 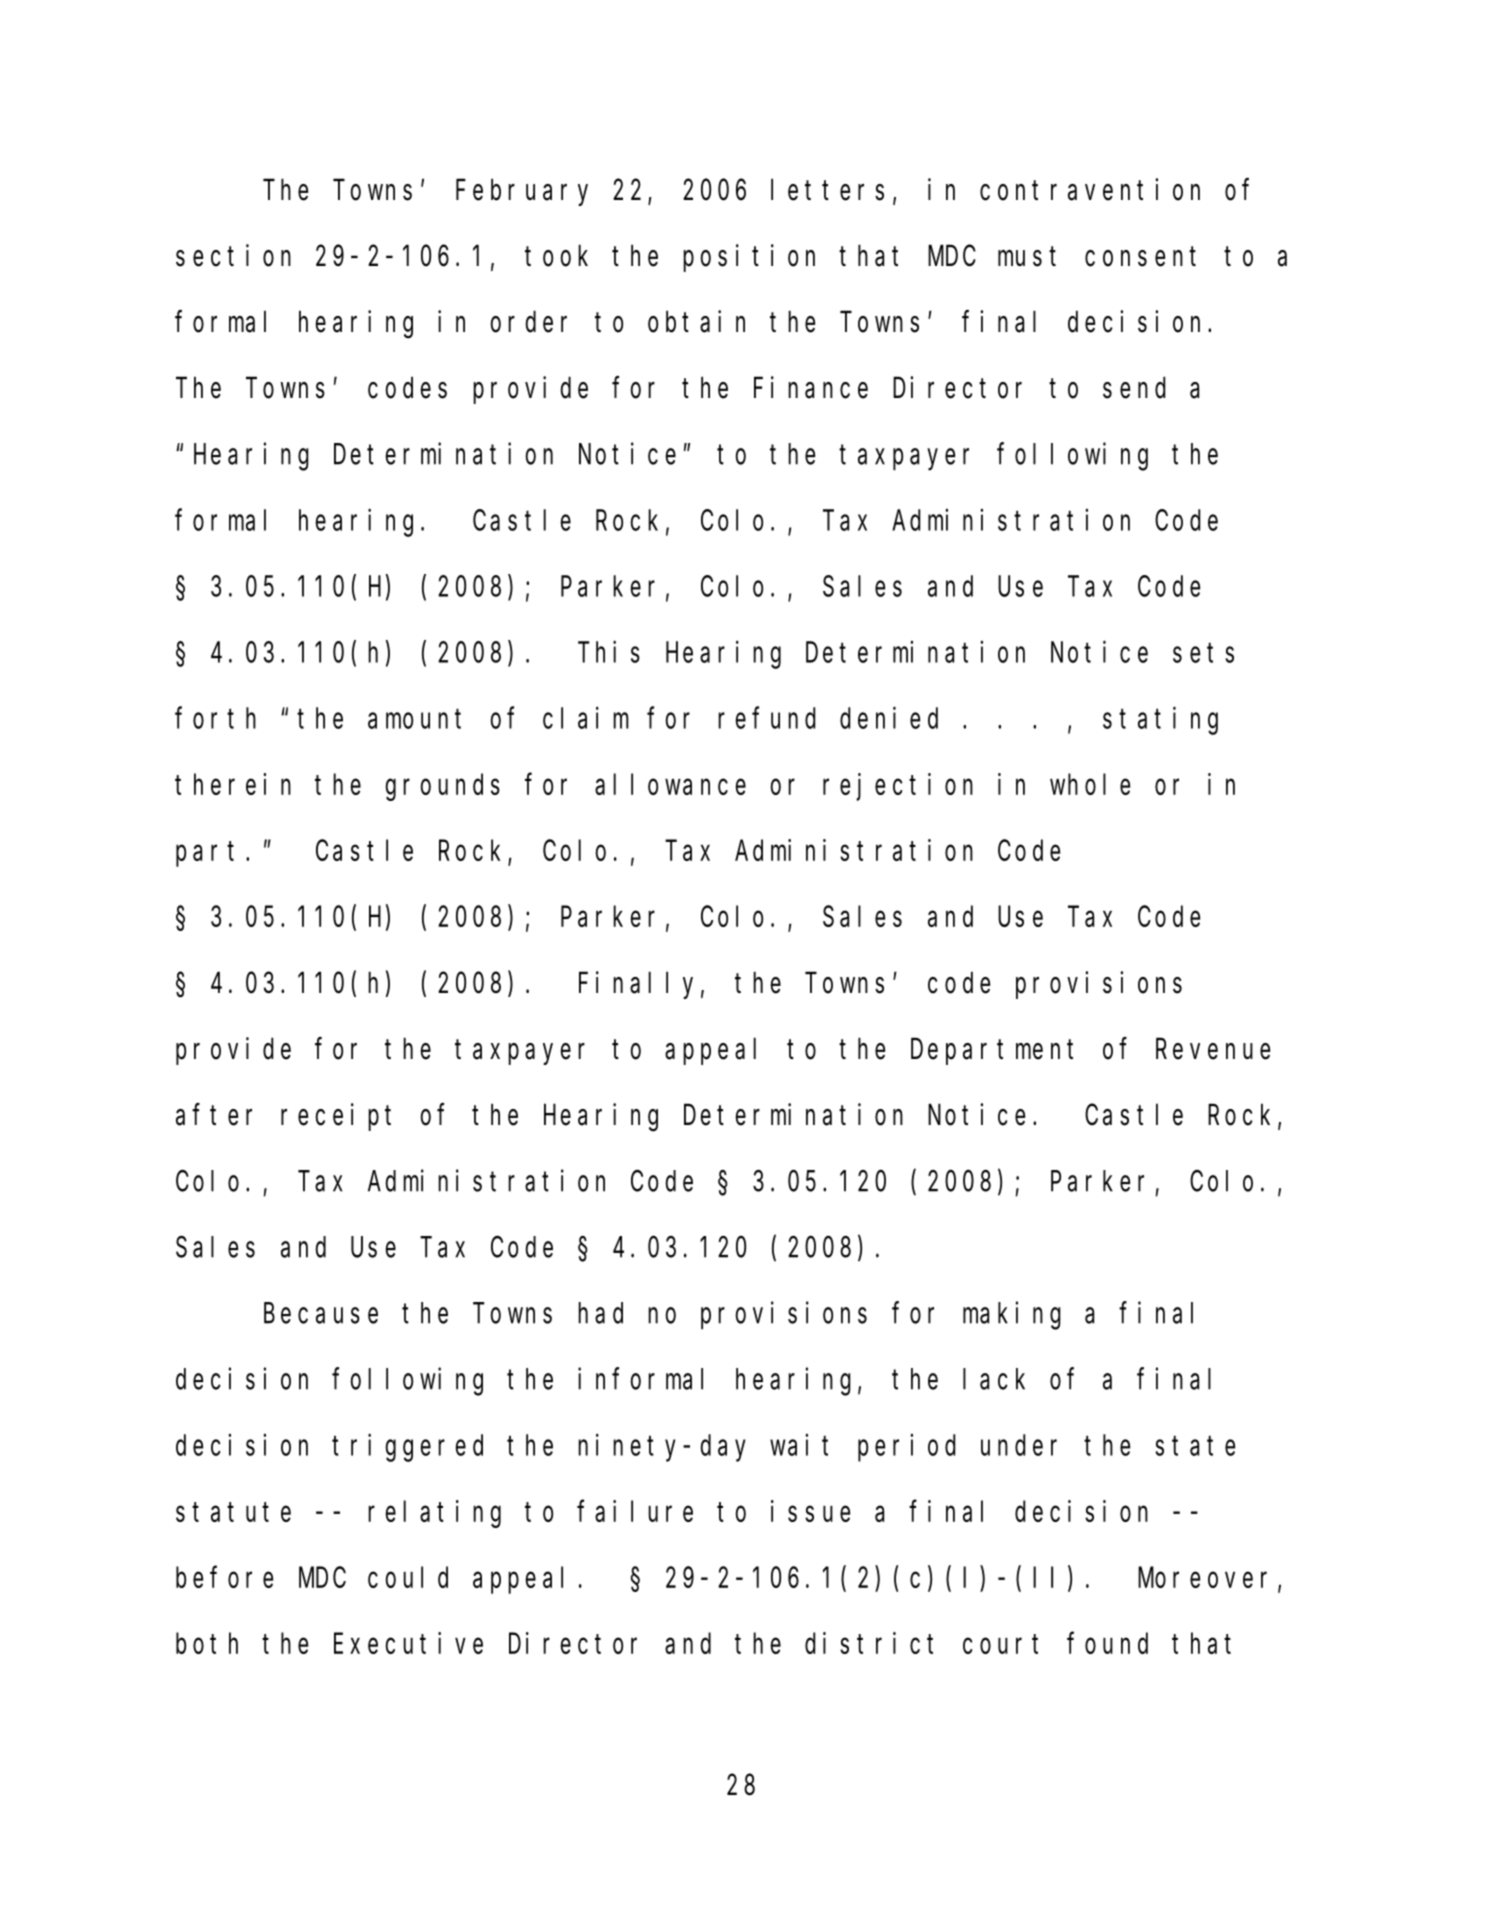 What do you see at coordinates (906, 1448) in the document?
I see `period` at bounding box center [906, 1448].
